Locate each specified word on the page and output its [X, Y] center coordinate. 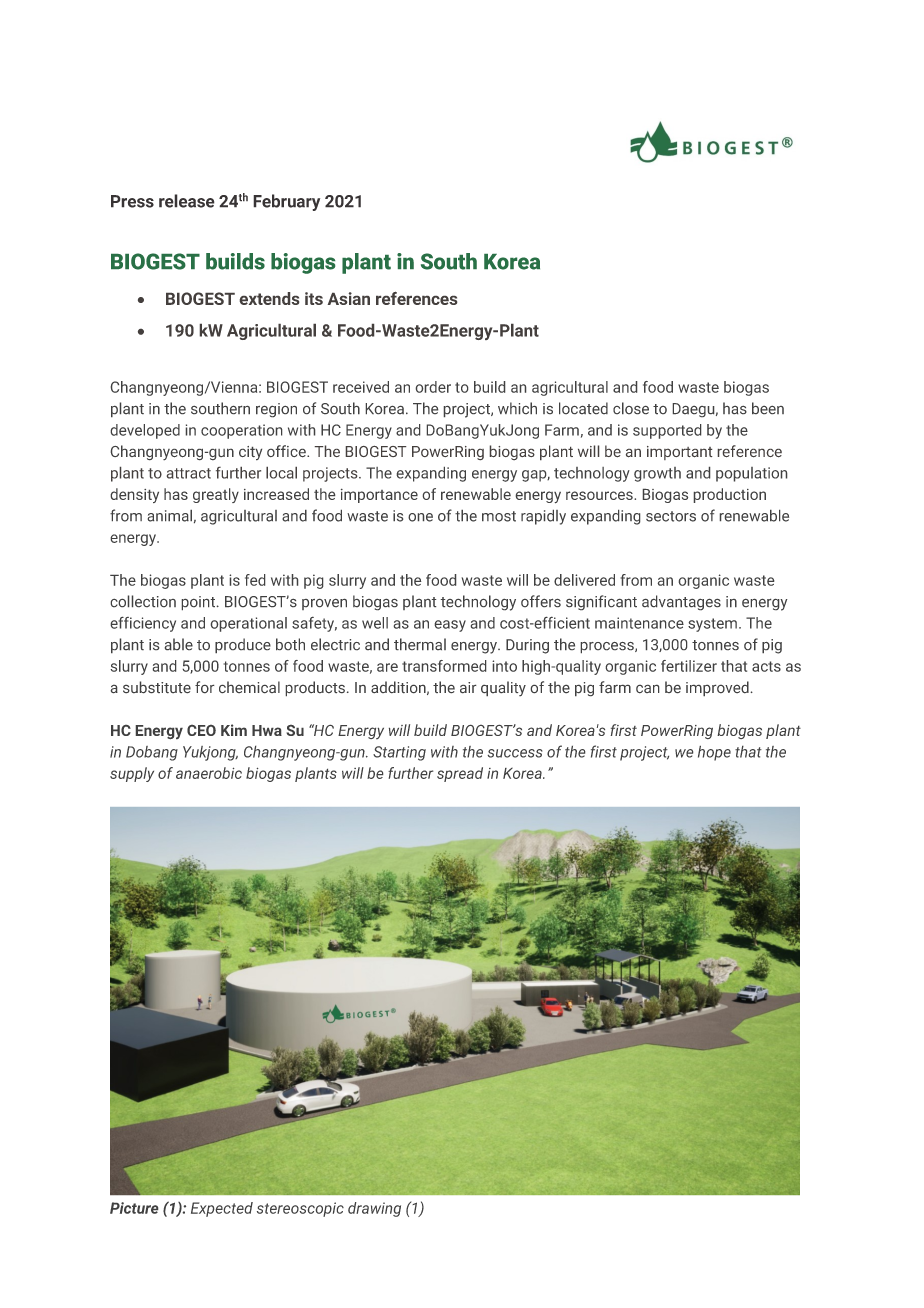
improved [717, 688]
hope [714, 753]
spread [460, 774]
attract [189, 473]
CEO [201, 730]
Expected [222, 1209]
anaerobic [209, 773]
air [468, 687]
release [187, 201]
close [631, 408]
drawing [374, 1209]
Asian [349, 298]
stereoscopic [300, 1209]
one [420, 517]
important [679, 453]
